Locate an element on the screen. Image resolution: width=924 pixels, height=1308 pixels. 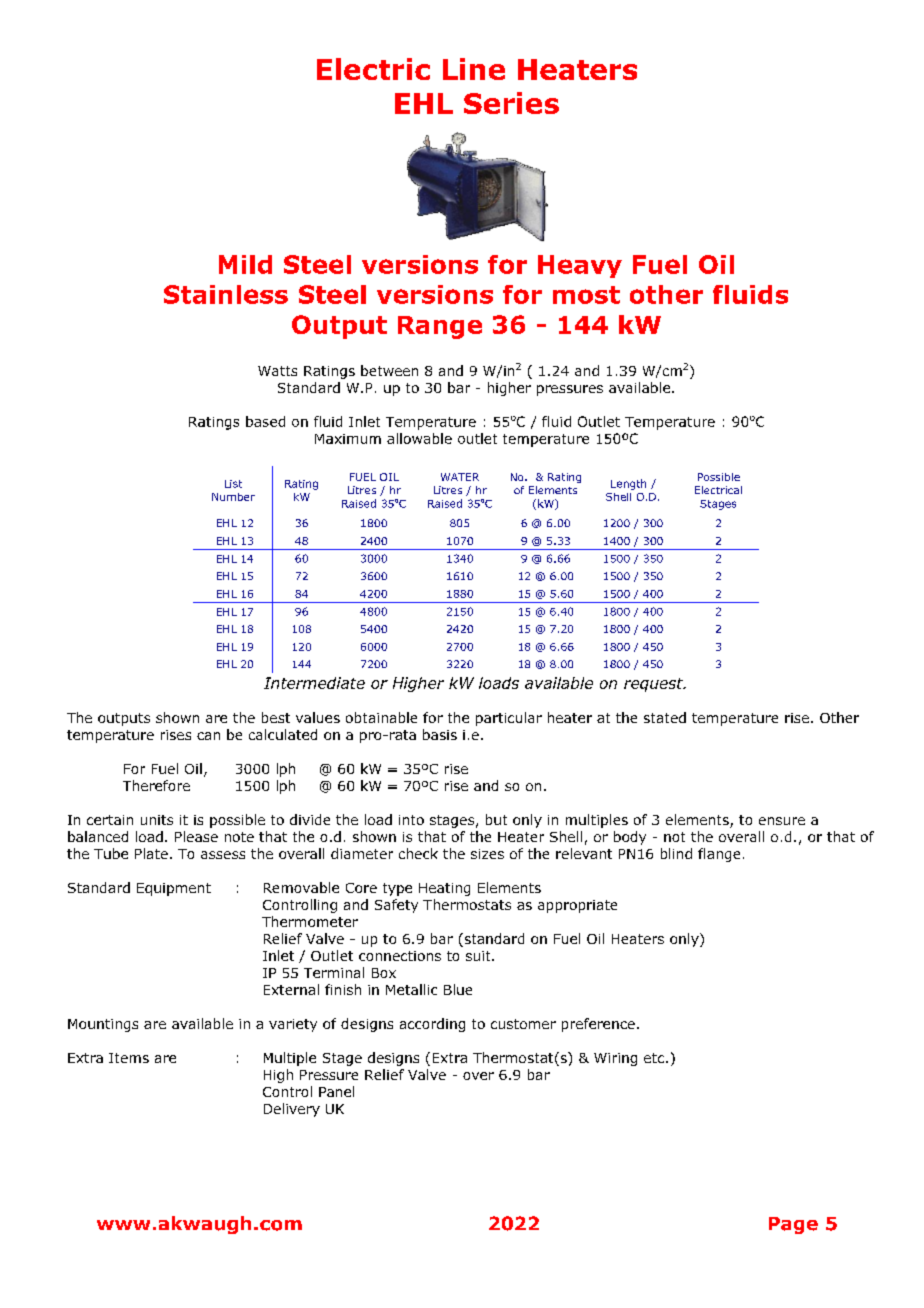
Delivery is located at coordinates (292, 1110).
